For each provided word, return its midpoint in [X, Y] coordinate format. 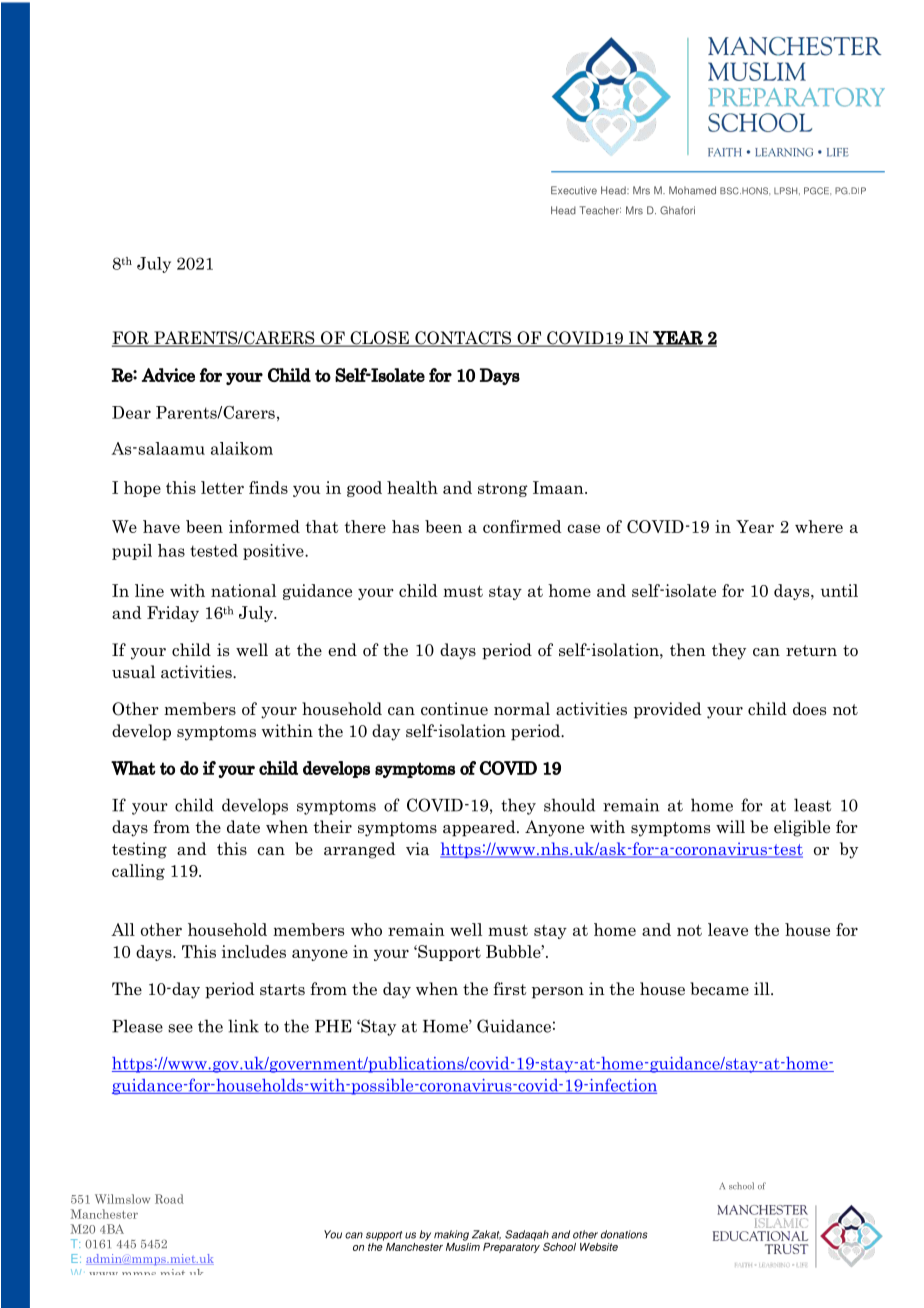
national [243, 590]
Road [169, 1199]
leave [728, 929]
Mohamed [692, 190]
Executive [574, 190]
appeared [480, 828]
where [819, 526]
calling [138, 872]
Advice [168, 375]
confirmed [522, 526]
